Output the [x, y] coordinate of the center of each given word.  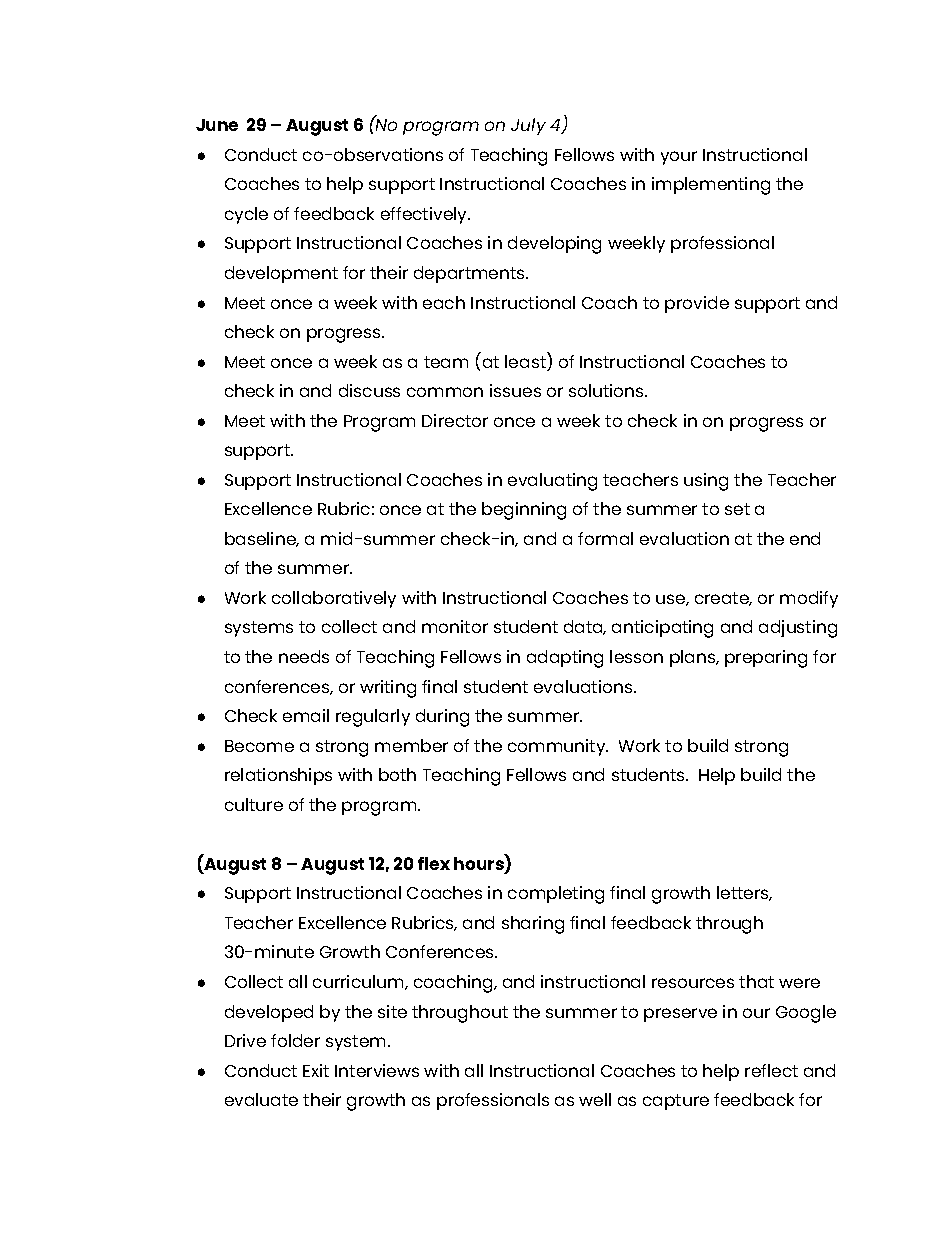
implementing [711, 186]
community [558, 747]
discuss [369, 390]
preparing [766, 659]
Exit [316, 1070]
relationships [278, 776]
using [706, 482]
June [217, 125]
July [528, 126]
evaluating [552, 482]
